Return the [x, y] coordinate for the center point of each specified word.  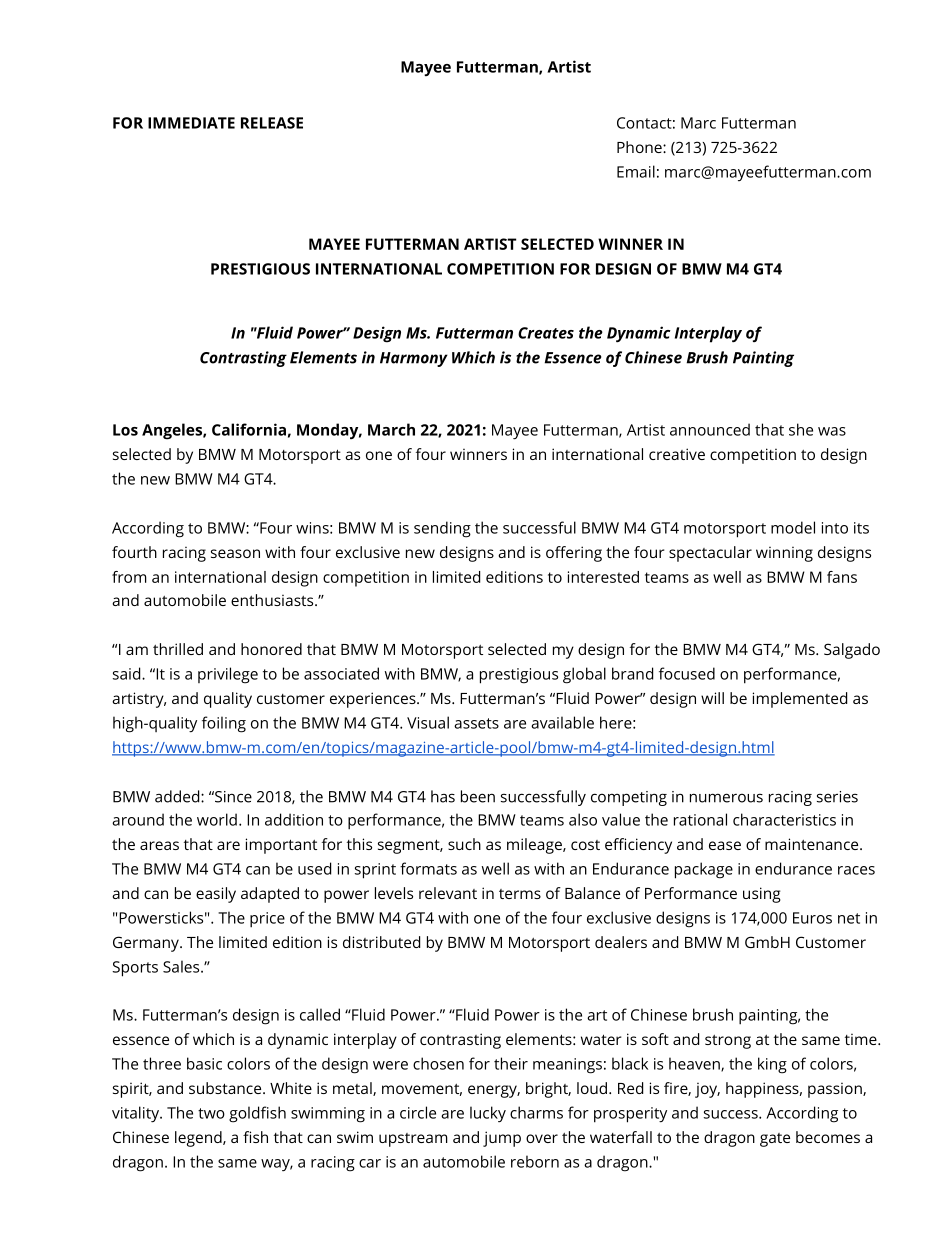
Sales [182, 966]
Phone [640, 147]
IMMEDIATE [191, 123]
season [235, 553]
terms [520, 894]
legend [199, 1139]
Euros [812, 918]
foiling [224, 724]
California [249, 429]
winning [784, 554]
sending [442, 529]
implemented [800, 700]
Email [636, 171]
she [801, 429]
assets [476, 723]
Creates [546, 333]
